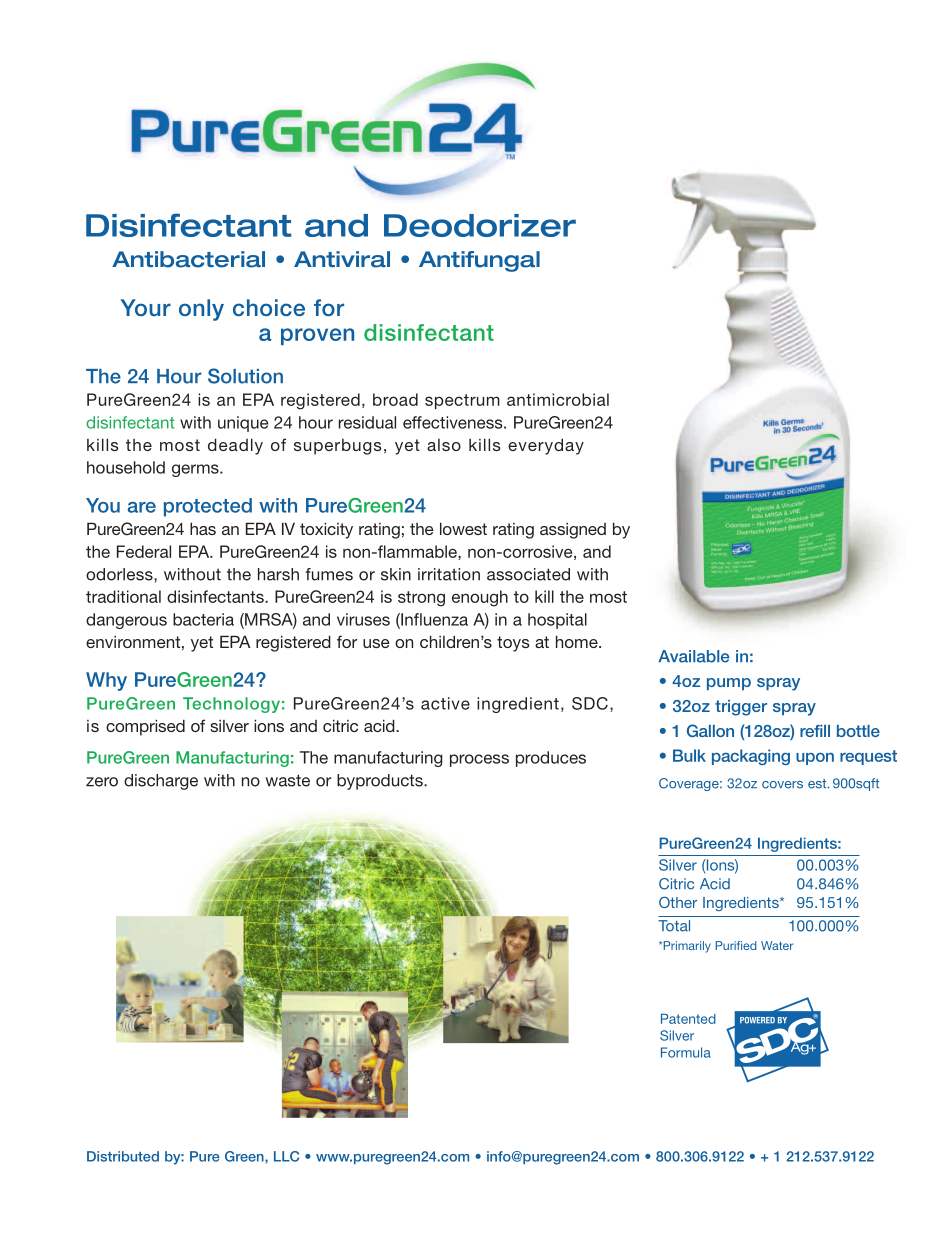 The image size is (952, 1233). I want to click on deadly, so click(235, 446).
